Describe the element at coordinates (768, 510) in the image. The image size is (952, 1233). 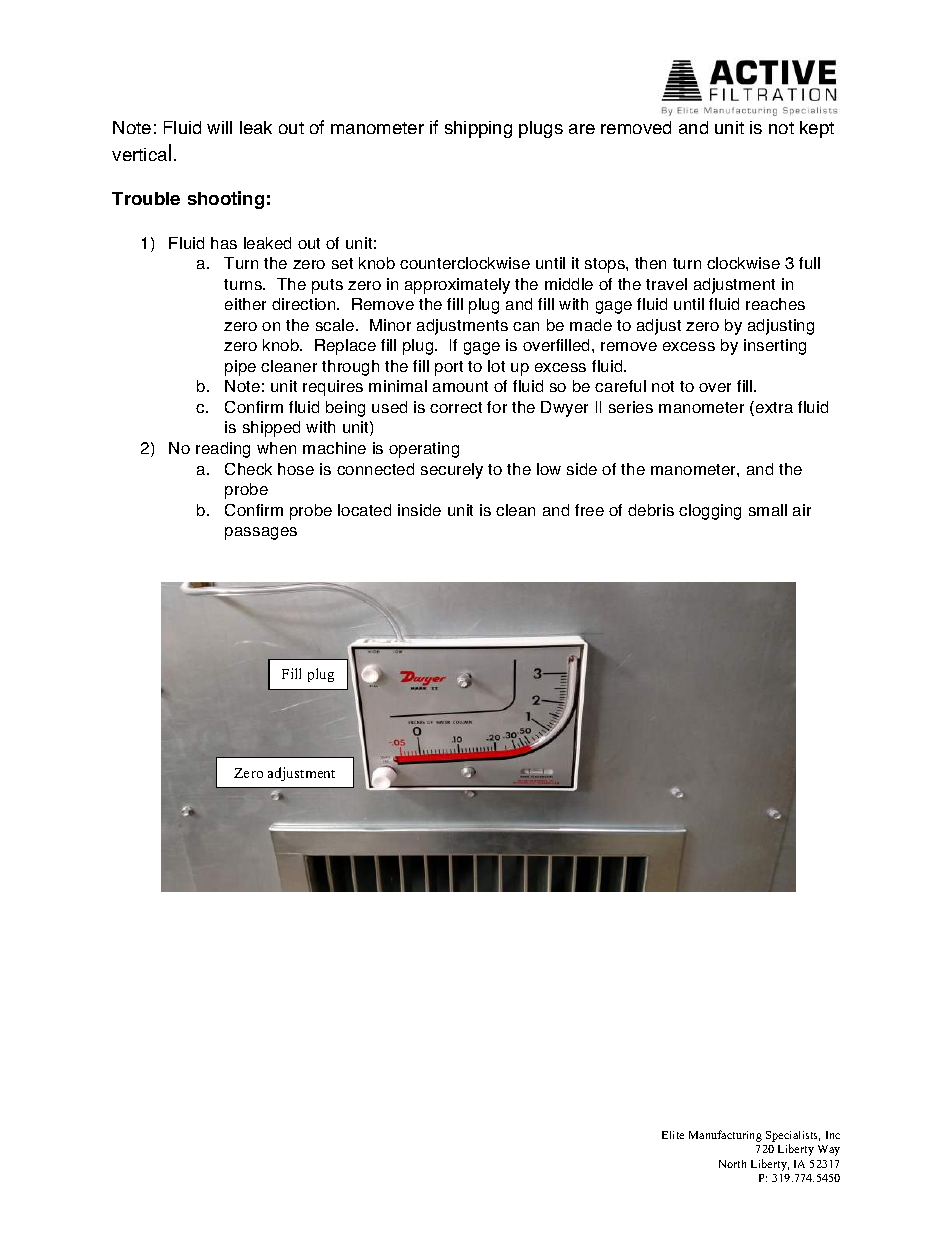
I see `small` at that location.
